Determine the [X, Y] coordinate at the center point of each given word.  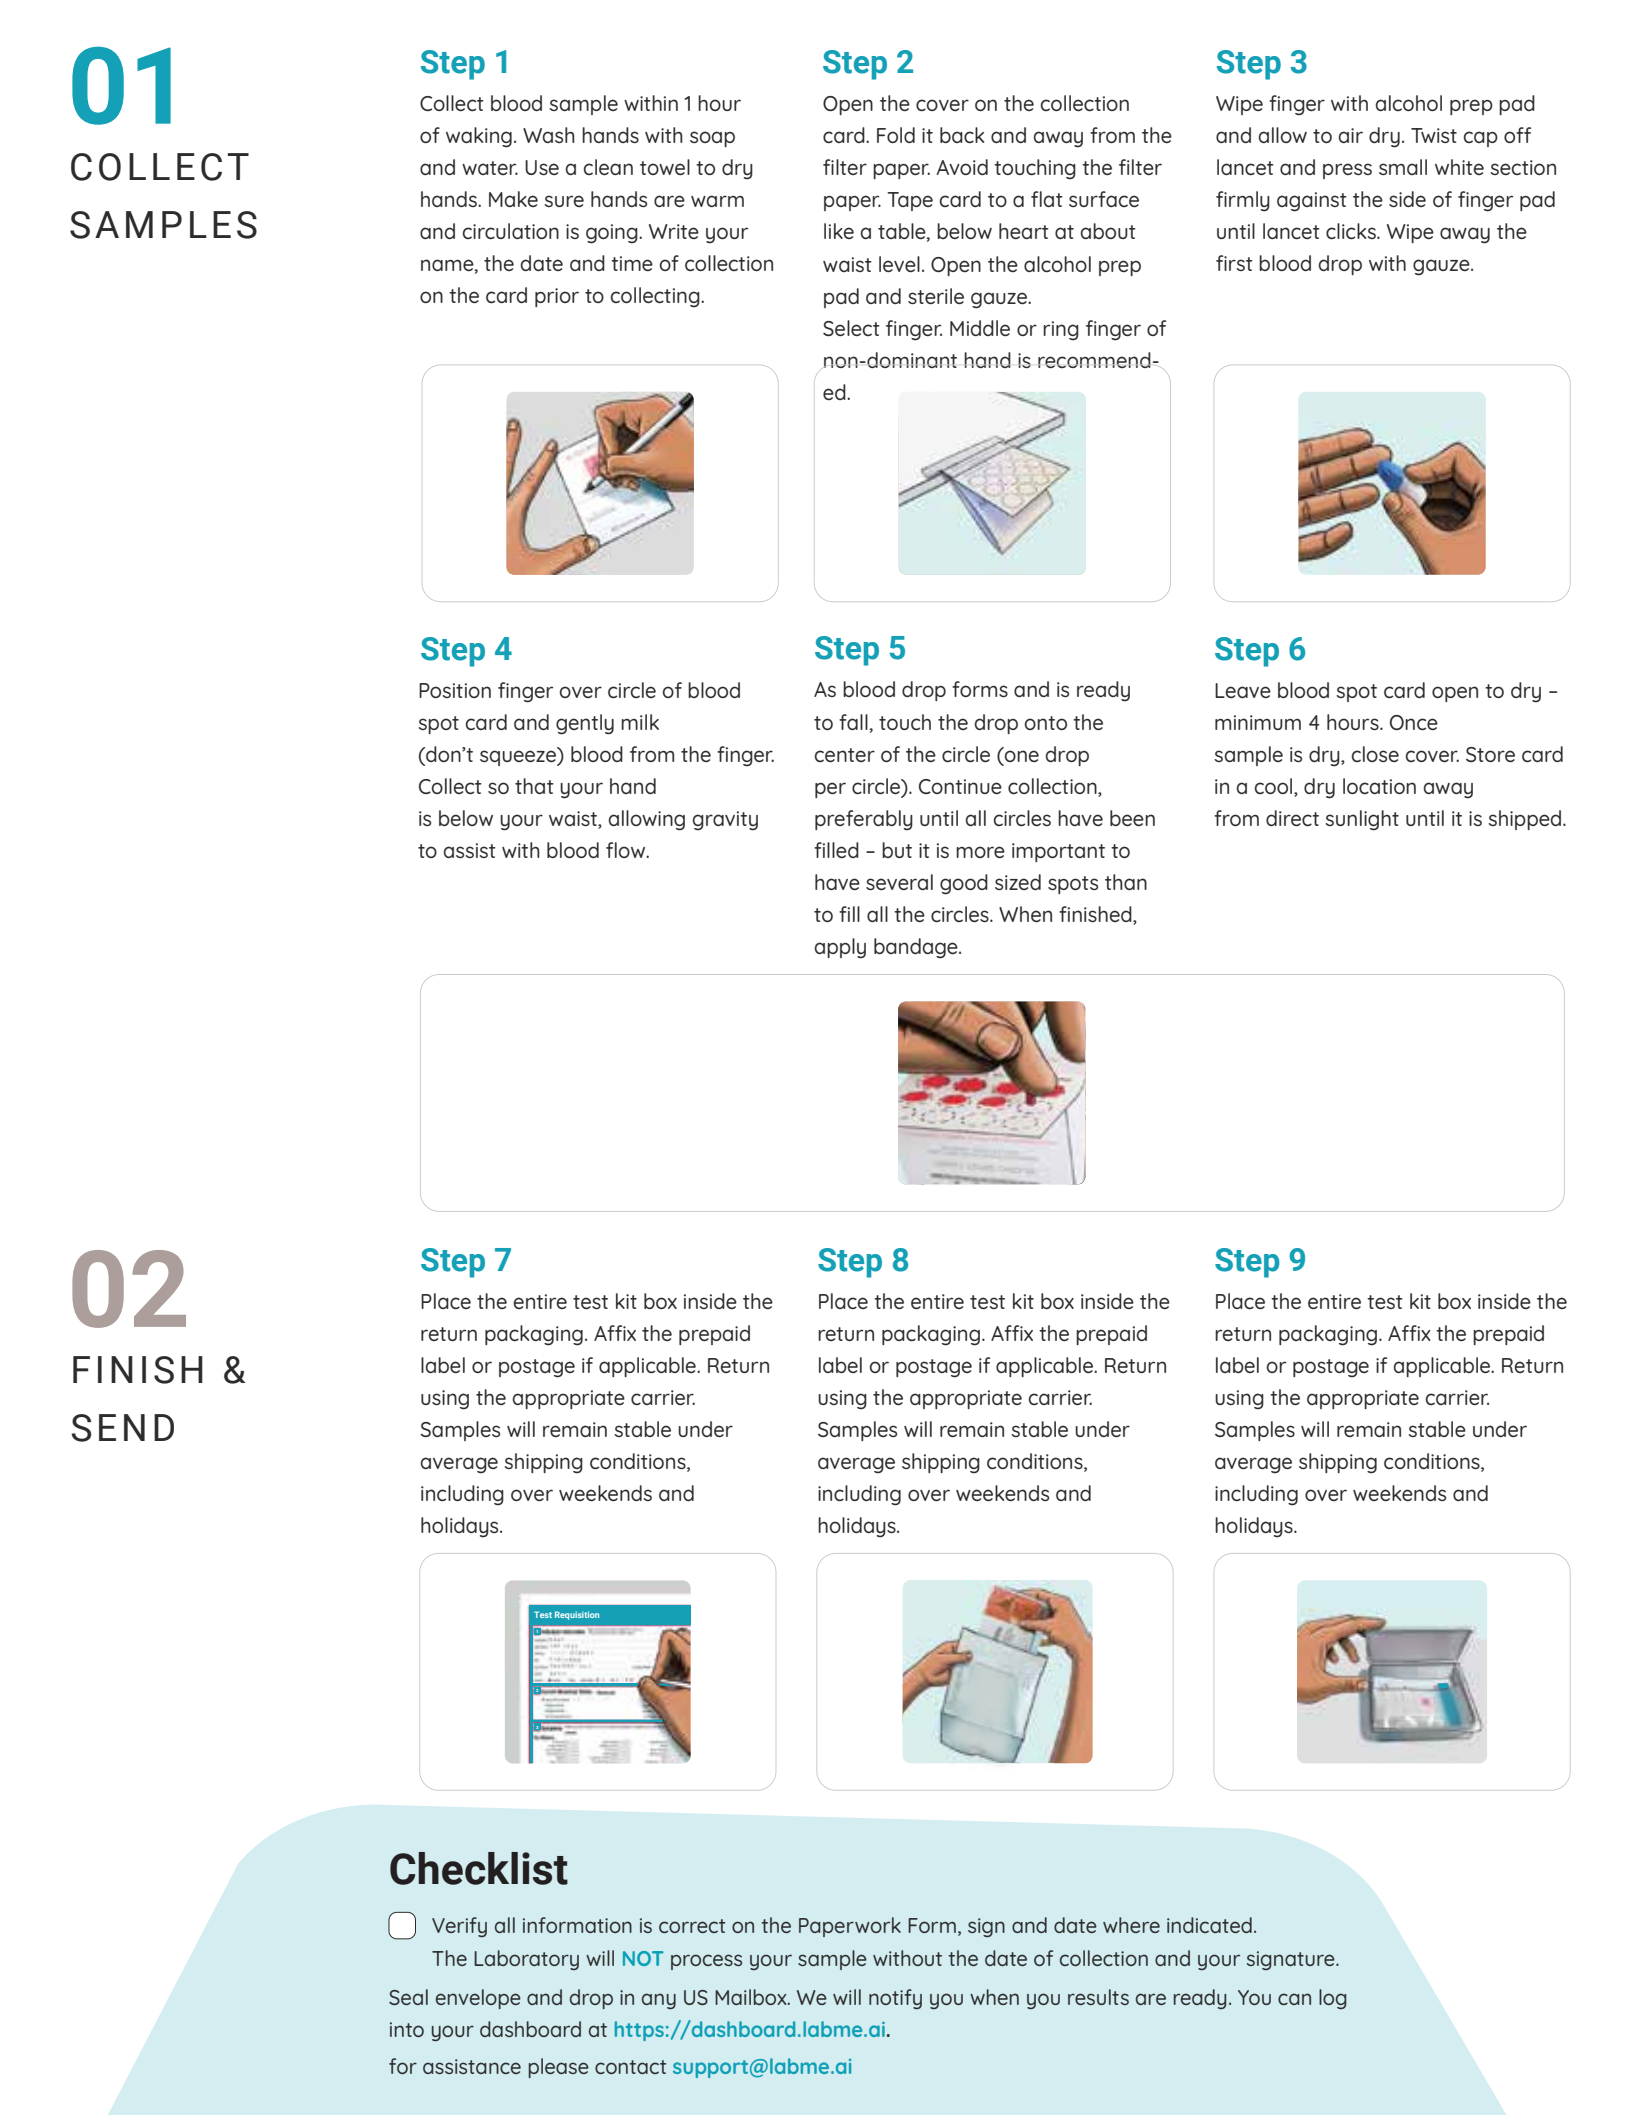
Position [455, 690]
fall [854, 722]
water [490, 168]
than [1126, 882]
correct [692, 1926]
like [839, 231]
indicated [1209, 1925]
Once [1414, 722]
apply [840, 948]
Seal [408, 1997]
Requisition [577, 1615]
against [1312, 202]
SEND [123, 1428]
